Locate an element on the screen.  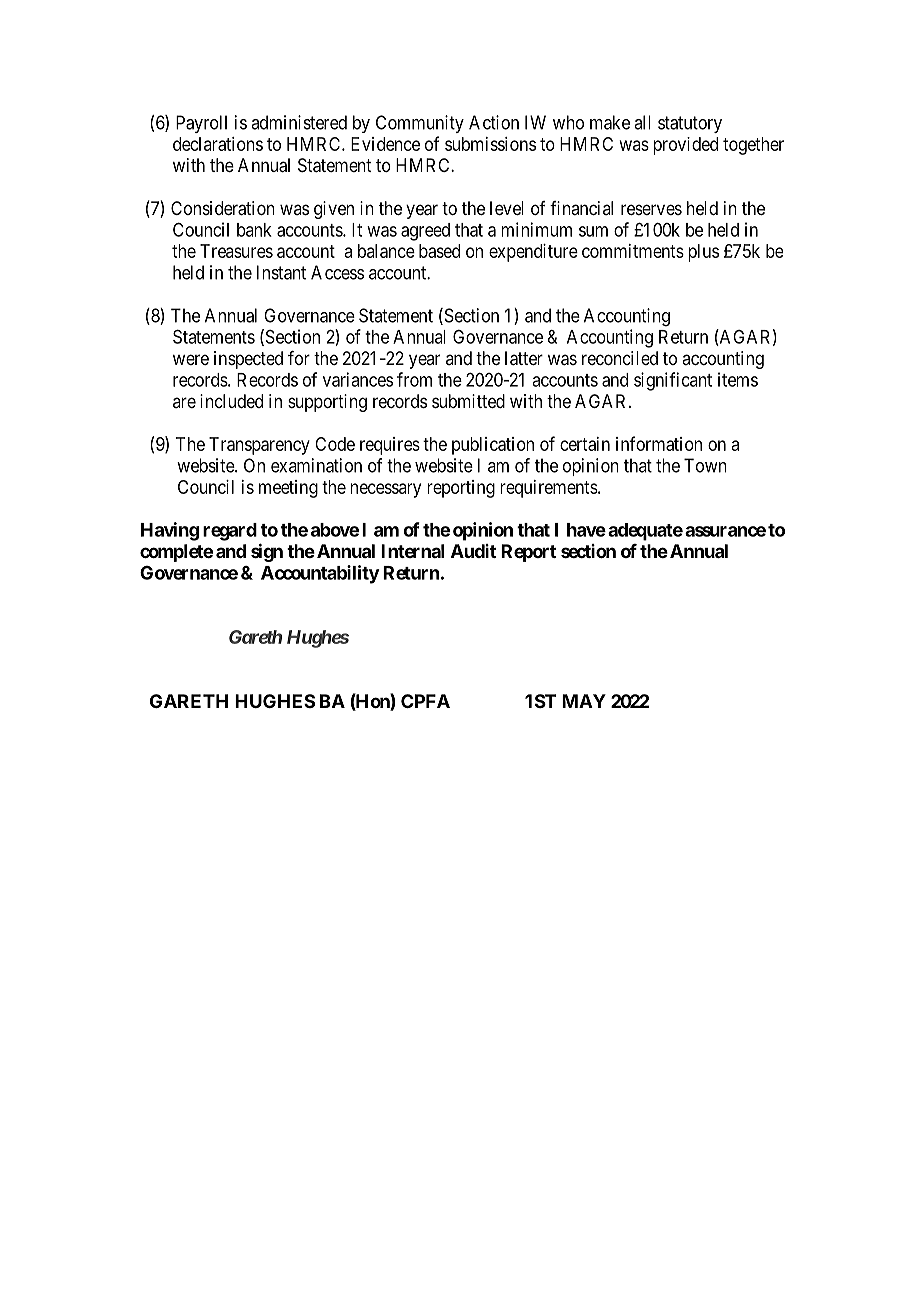
provided is located at coordinates (685, 146).
